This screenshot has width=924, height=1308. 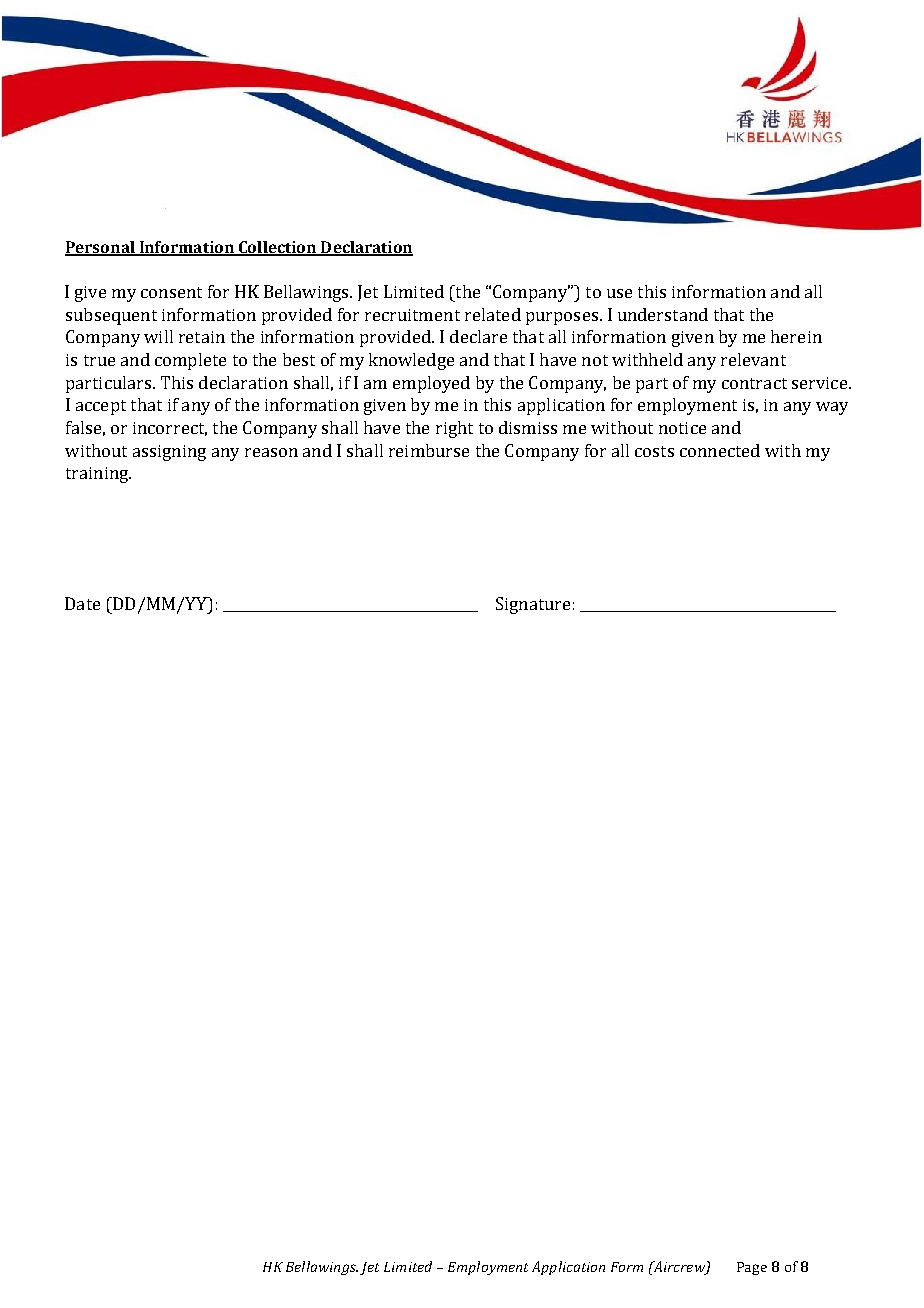 I want to click on related, so click(x=493, y=314).
